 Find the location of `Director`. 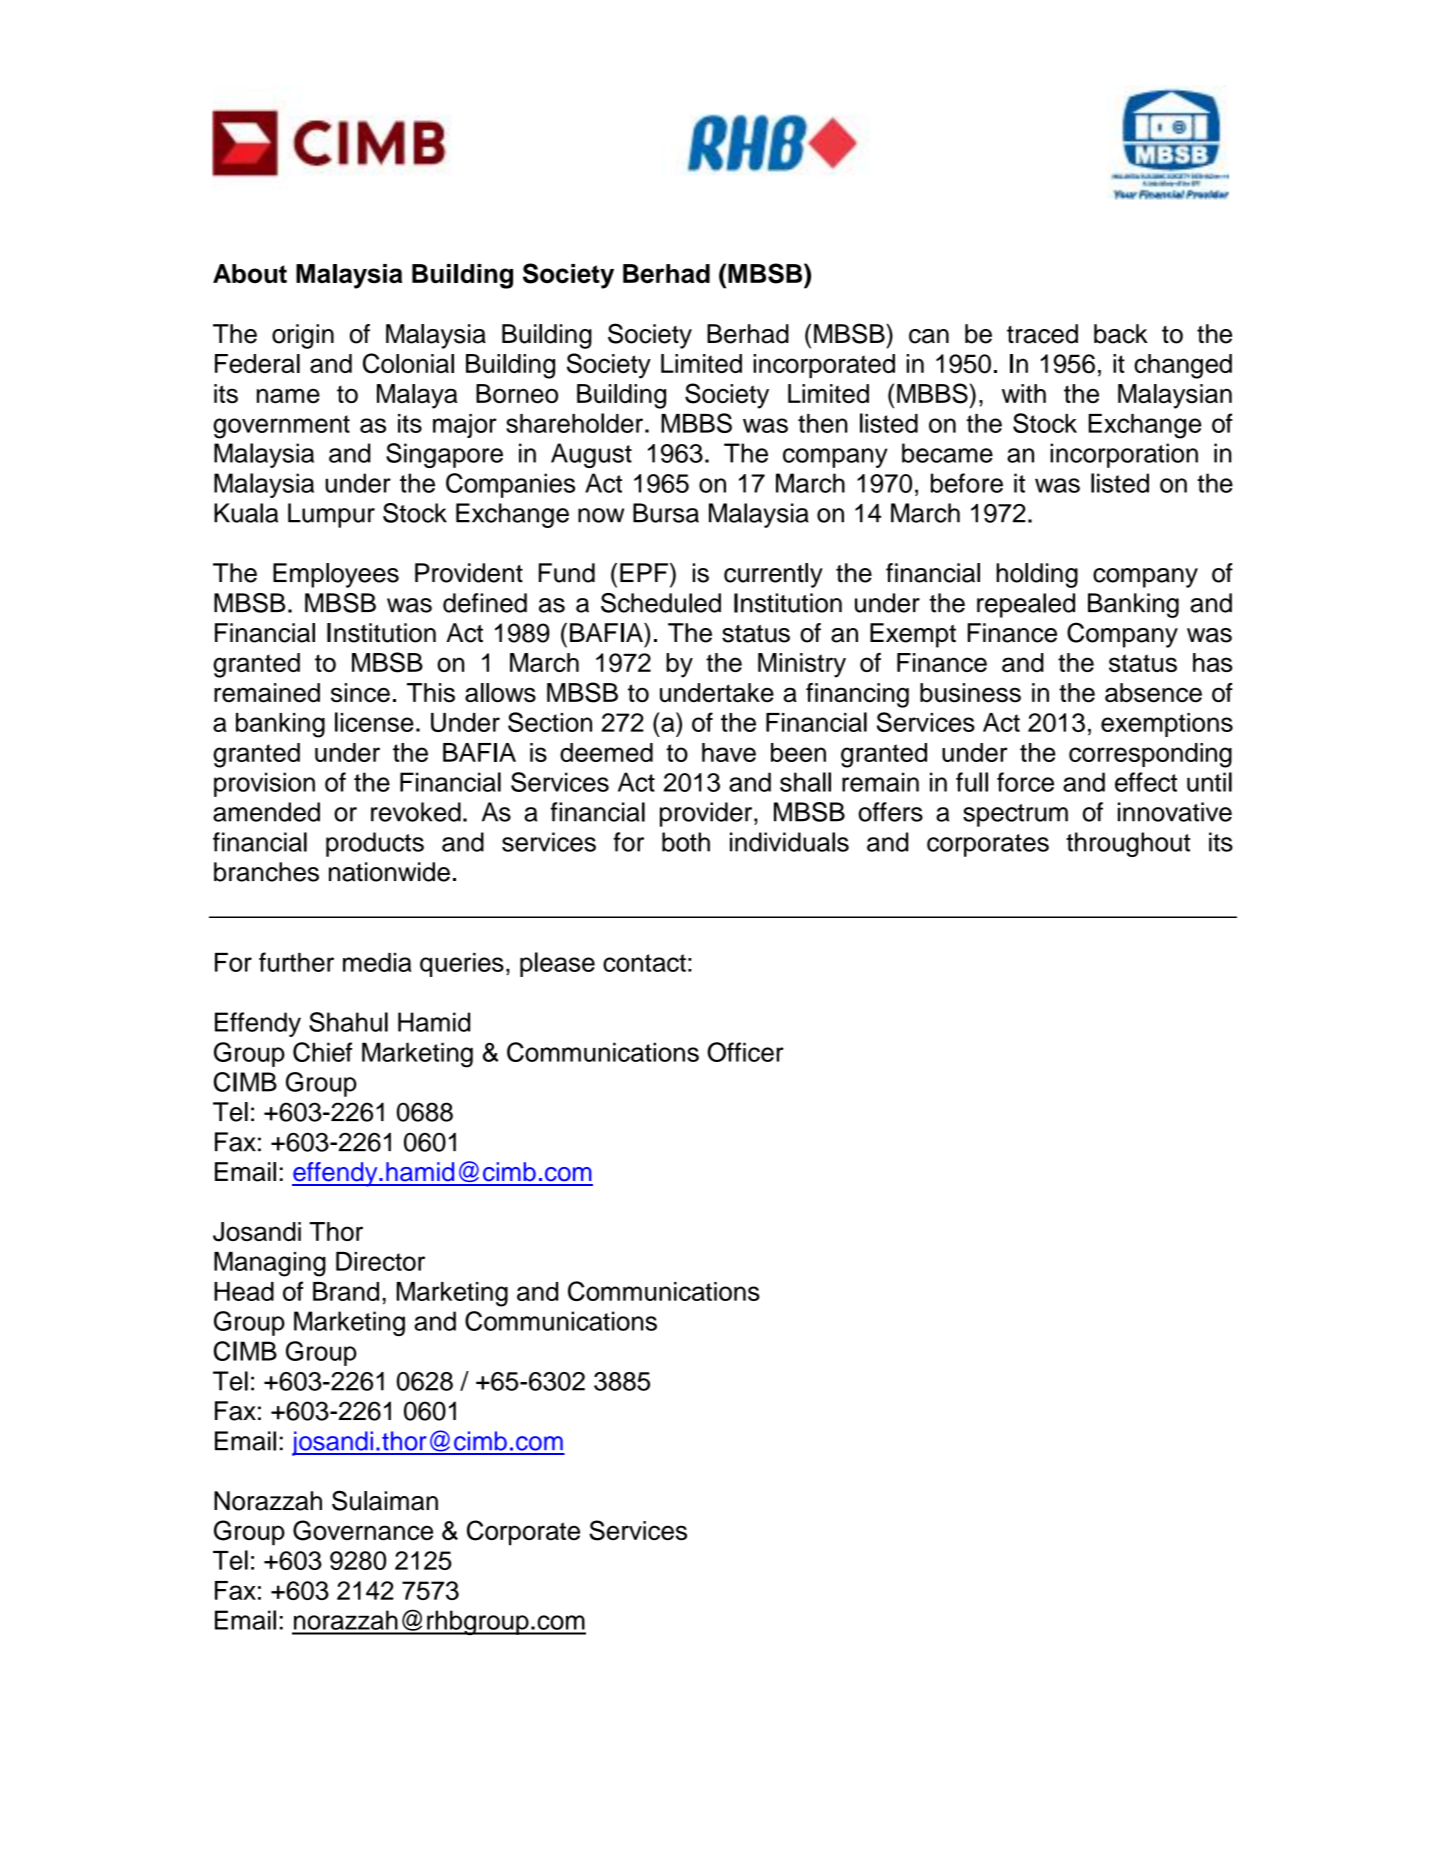

Director is located at coordinates (380, 1261).
